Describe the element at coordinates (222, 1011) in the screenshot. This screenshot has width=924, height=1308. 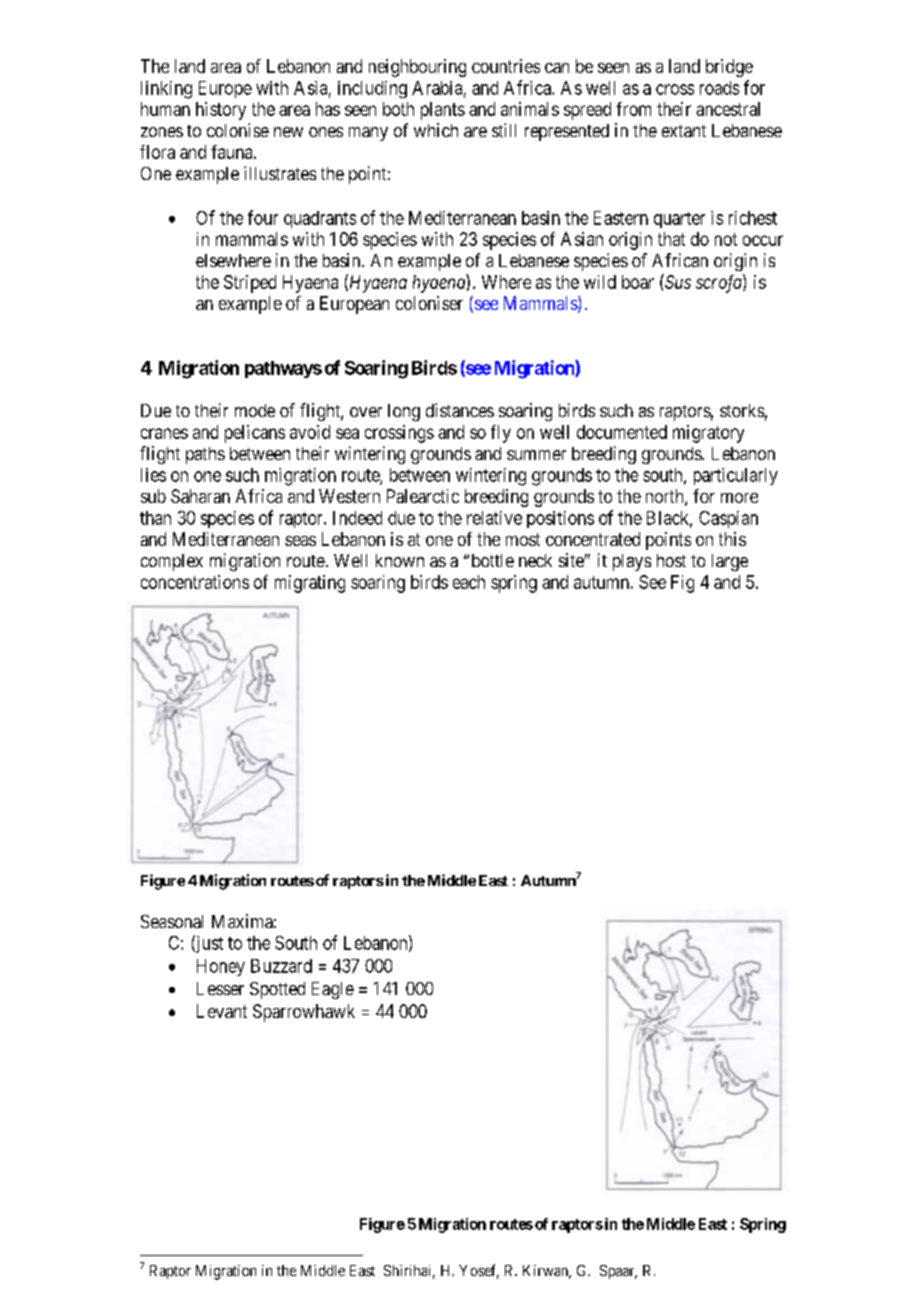
I see `Levant` at that location.
